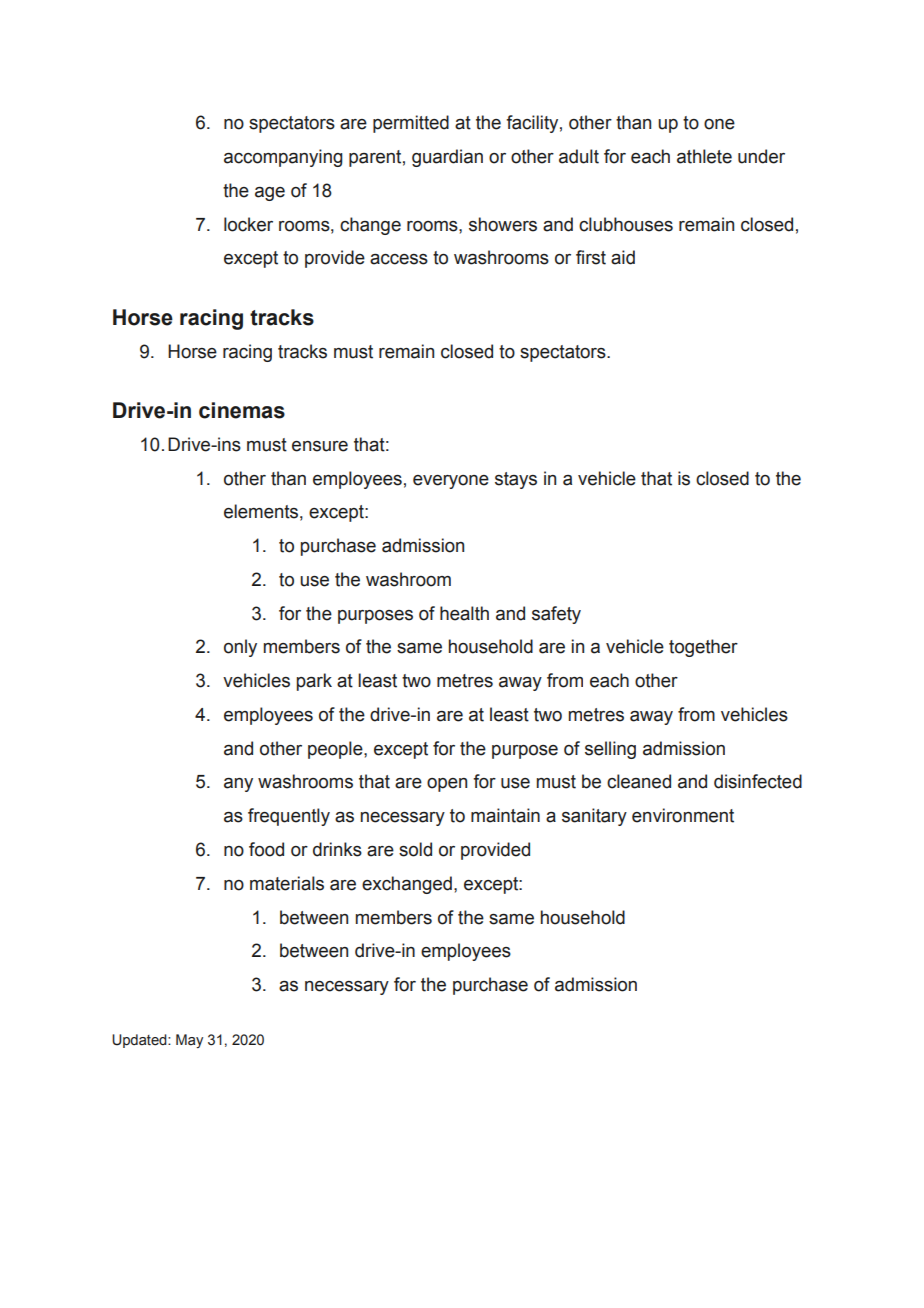 This screenshot has height=1308, width=924. What do you see at coordinates (283, 158) in the screenshot?
I see `accompanying` at bounding box center [283, 158].
